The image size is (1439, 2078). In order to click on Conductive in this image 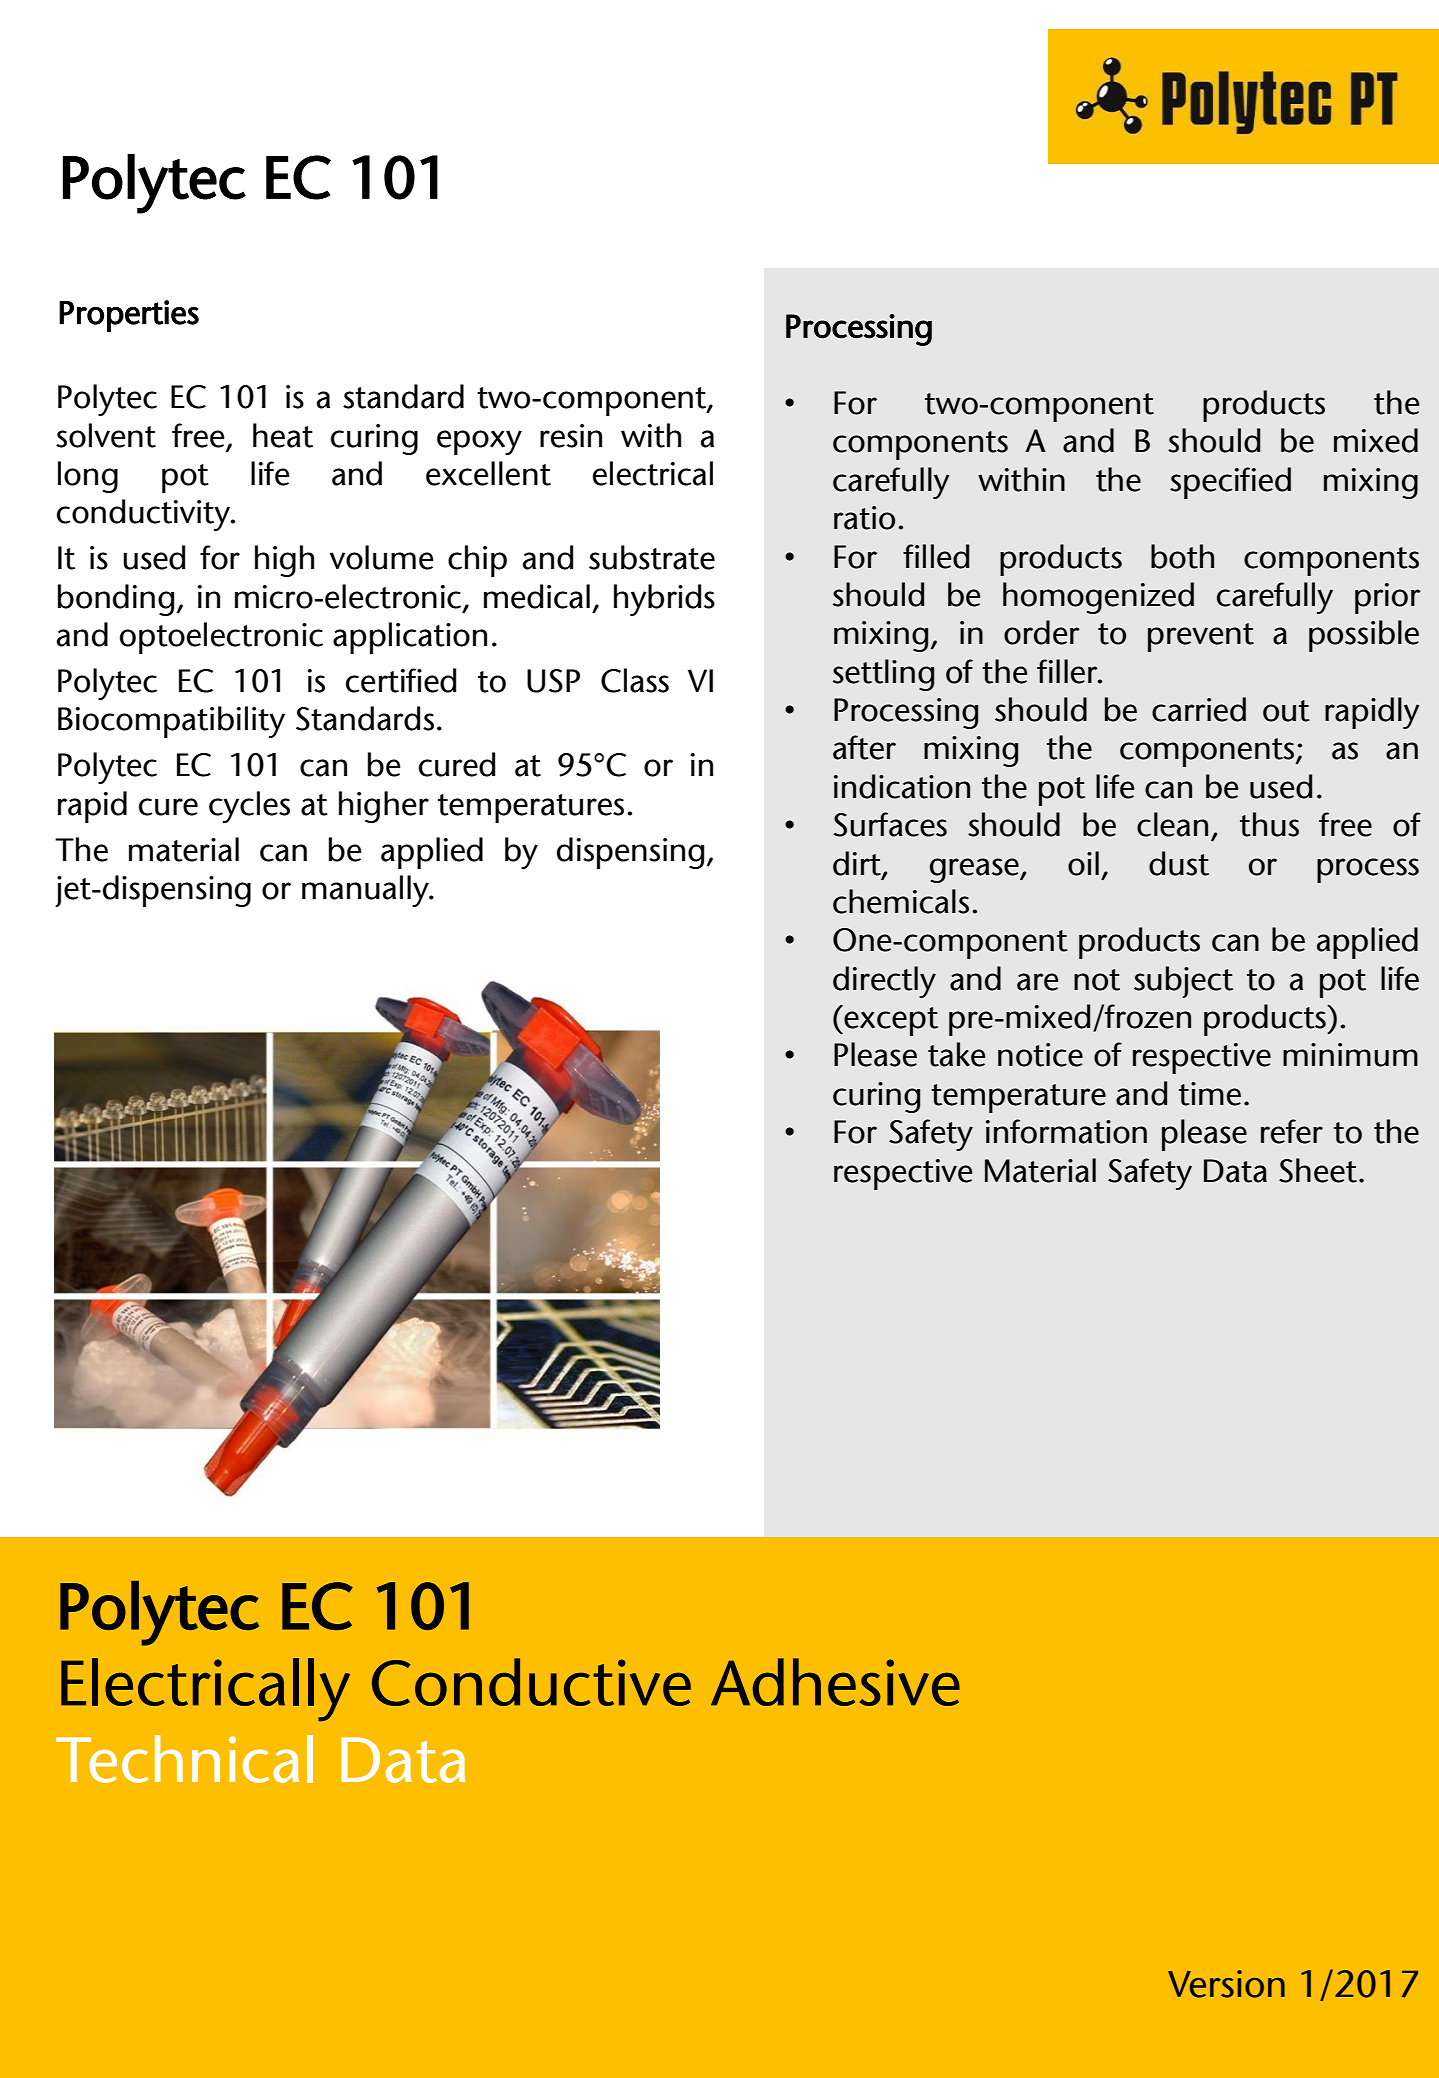, I will do `click(531, 1682)`.
